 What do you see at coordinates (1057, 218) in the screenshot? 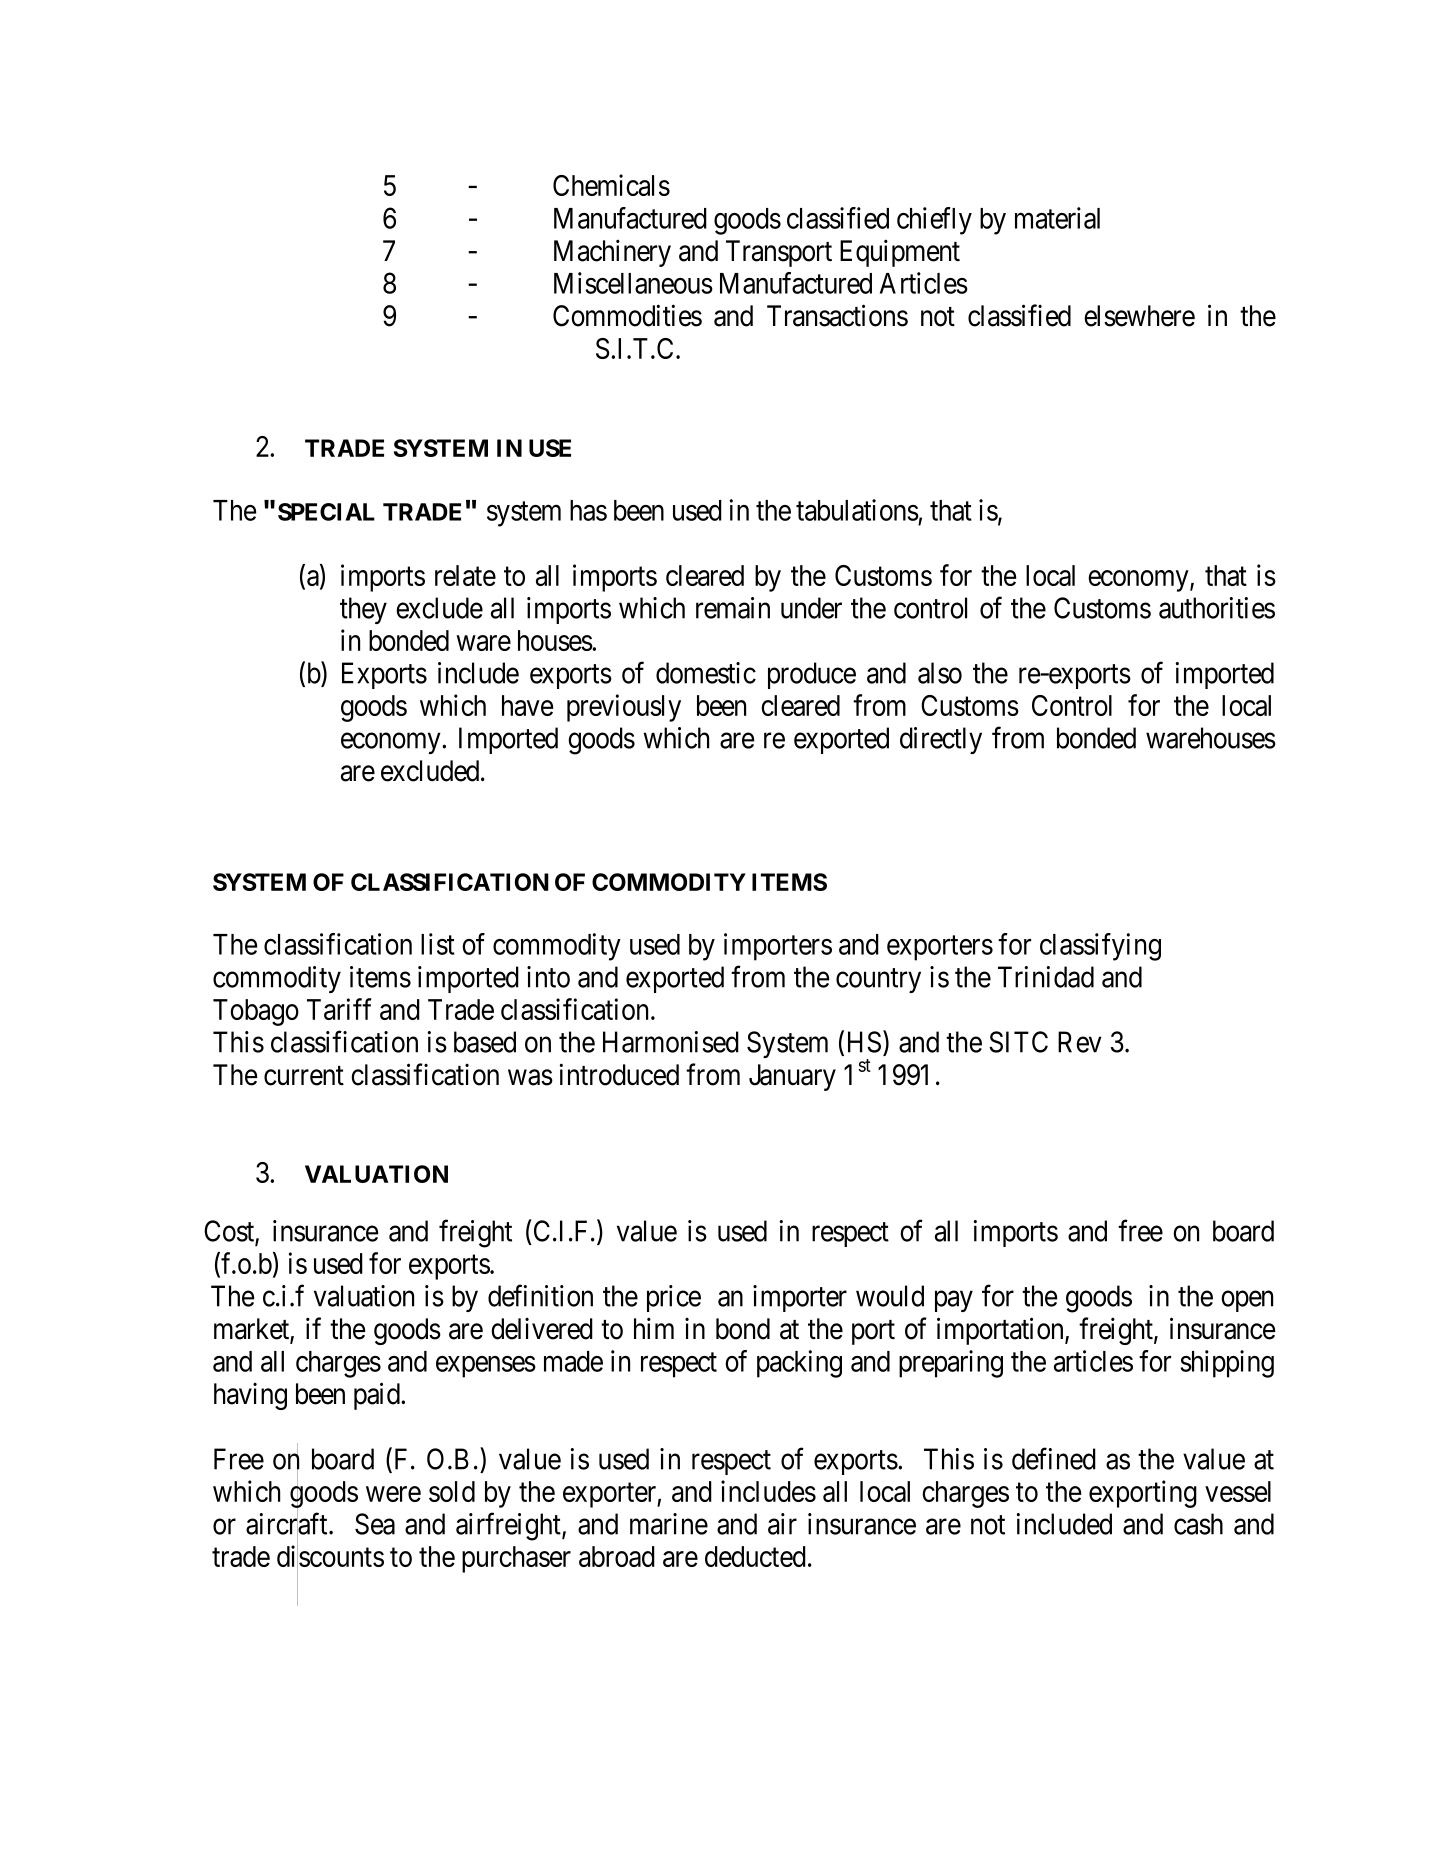
I see `material` at bounding box center [1057, 218].
